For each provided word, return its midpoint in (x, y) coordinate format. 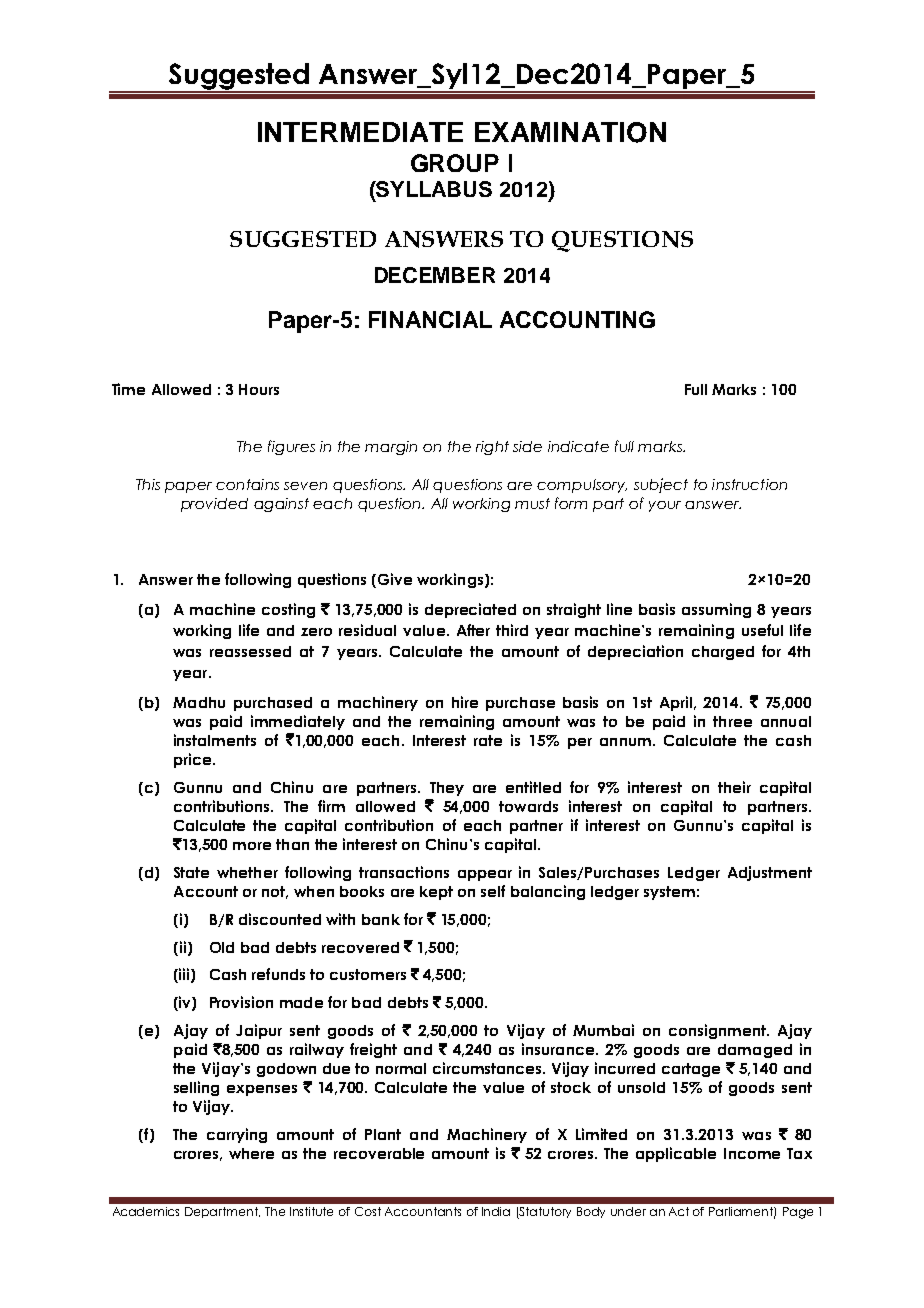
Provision (241, 1002)
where (251, 1153)
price (194, 760)
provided (214, 505)
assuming (716, 610)
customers (368, 974)
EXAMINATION (570, 132)
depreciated (470, 610)
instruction (749, 484)
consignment (718, 1031)
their (734, 787)
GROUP (455, 163)
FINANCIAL (430, 319)
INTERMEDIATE (360, 132)
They (447, 789)
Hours (259, 389)
